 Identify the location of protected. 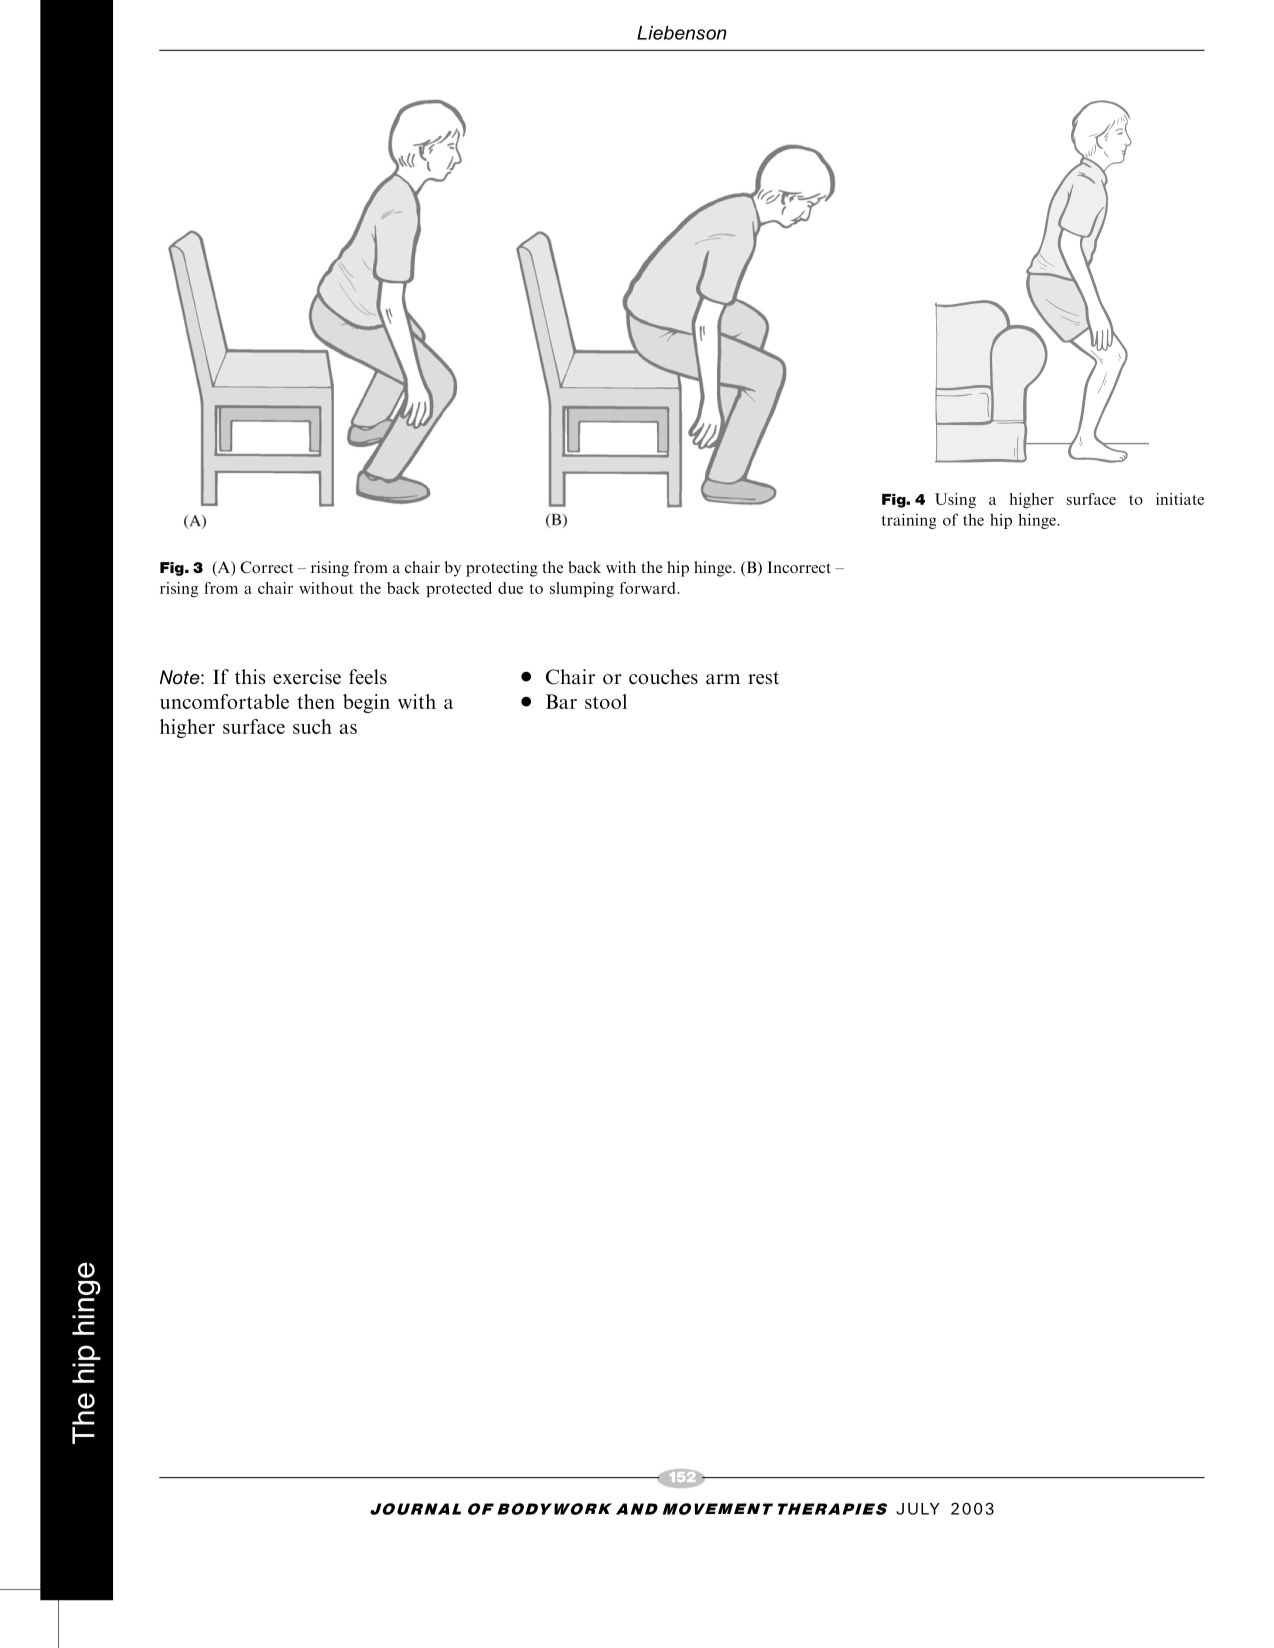
(459, 589).
